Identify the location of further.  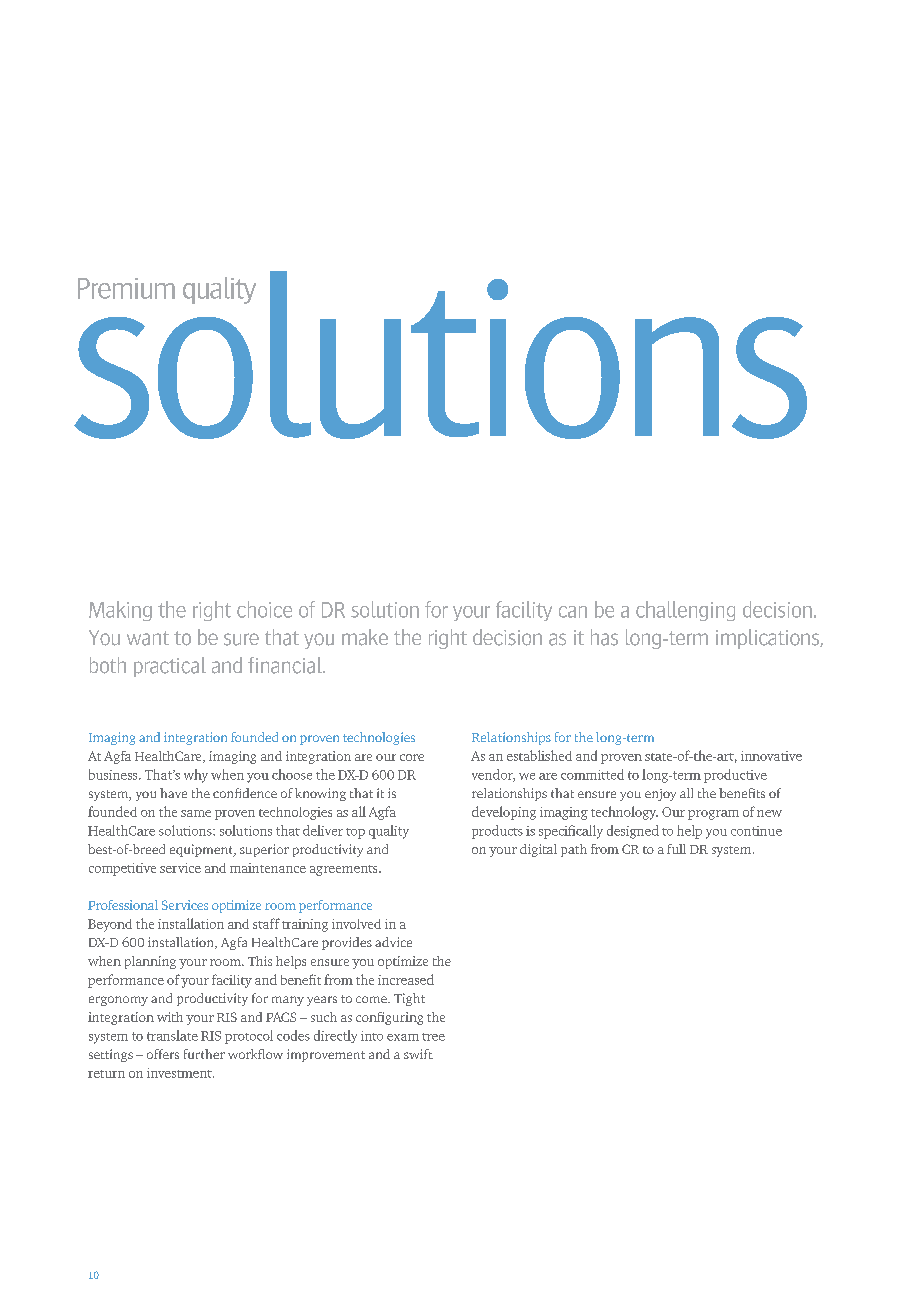
(204, 1054).
